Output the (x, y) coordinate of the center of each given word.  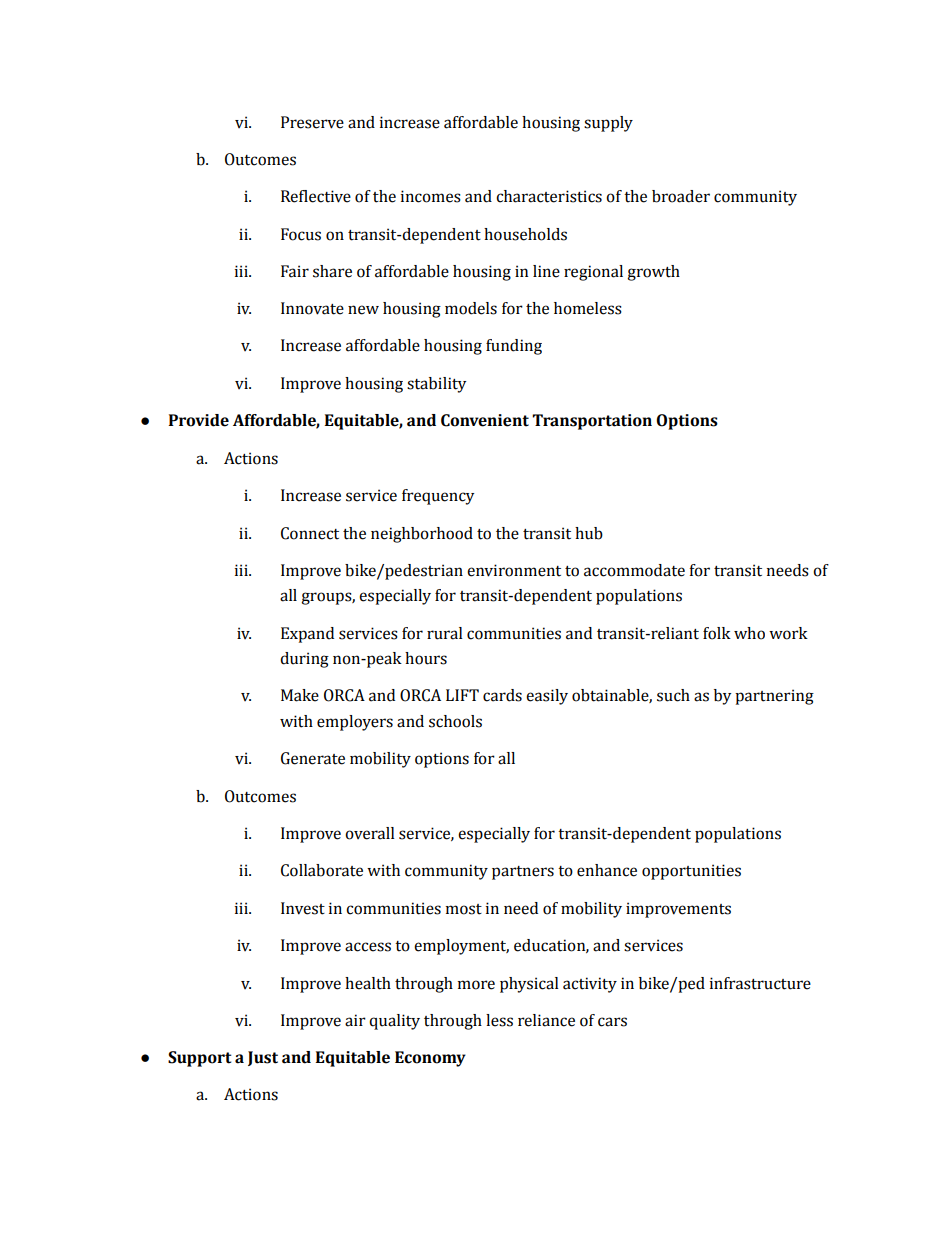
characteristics (549, 196)
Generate (313, 758)
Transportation (592, 422)
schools (455, 721)
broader (681, 196)
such (673, 695)
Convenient (485, 420)
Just (263, 1058)
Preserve (312, 122)
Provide (199, 420)
